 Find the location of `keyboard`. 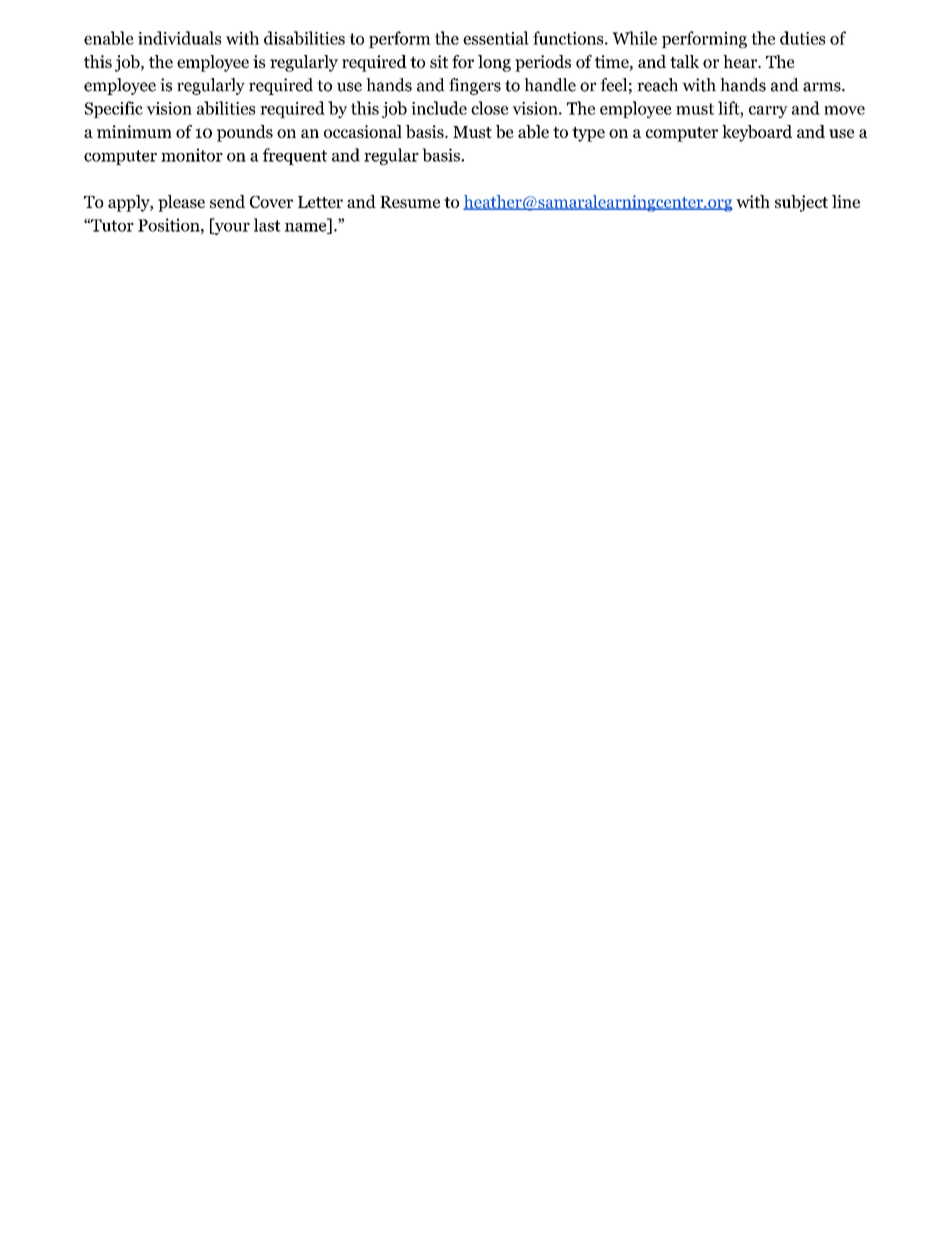

keyboard is located at coordinates (757, 133).
